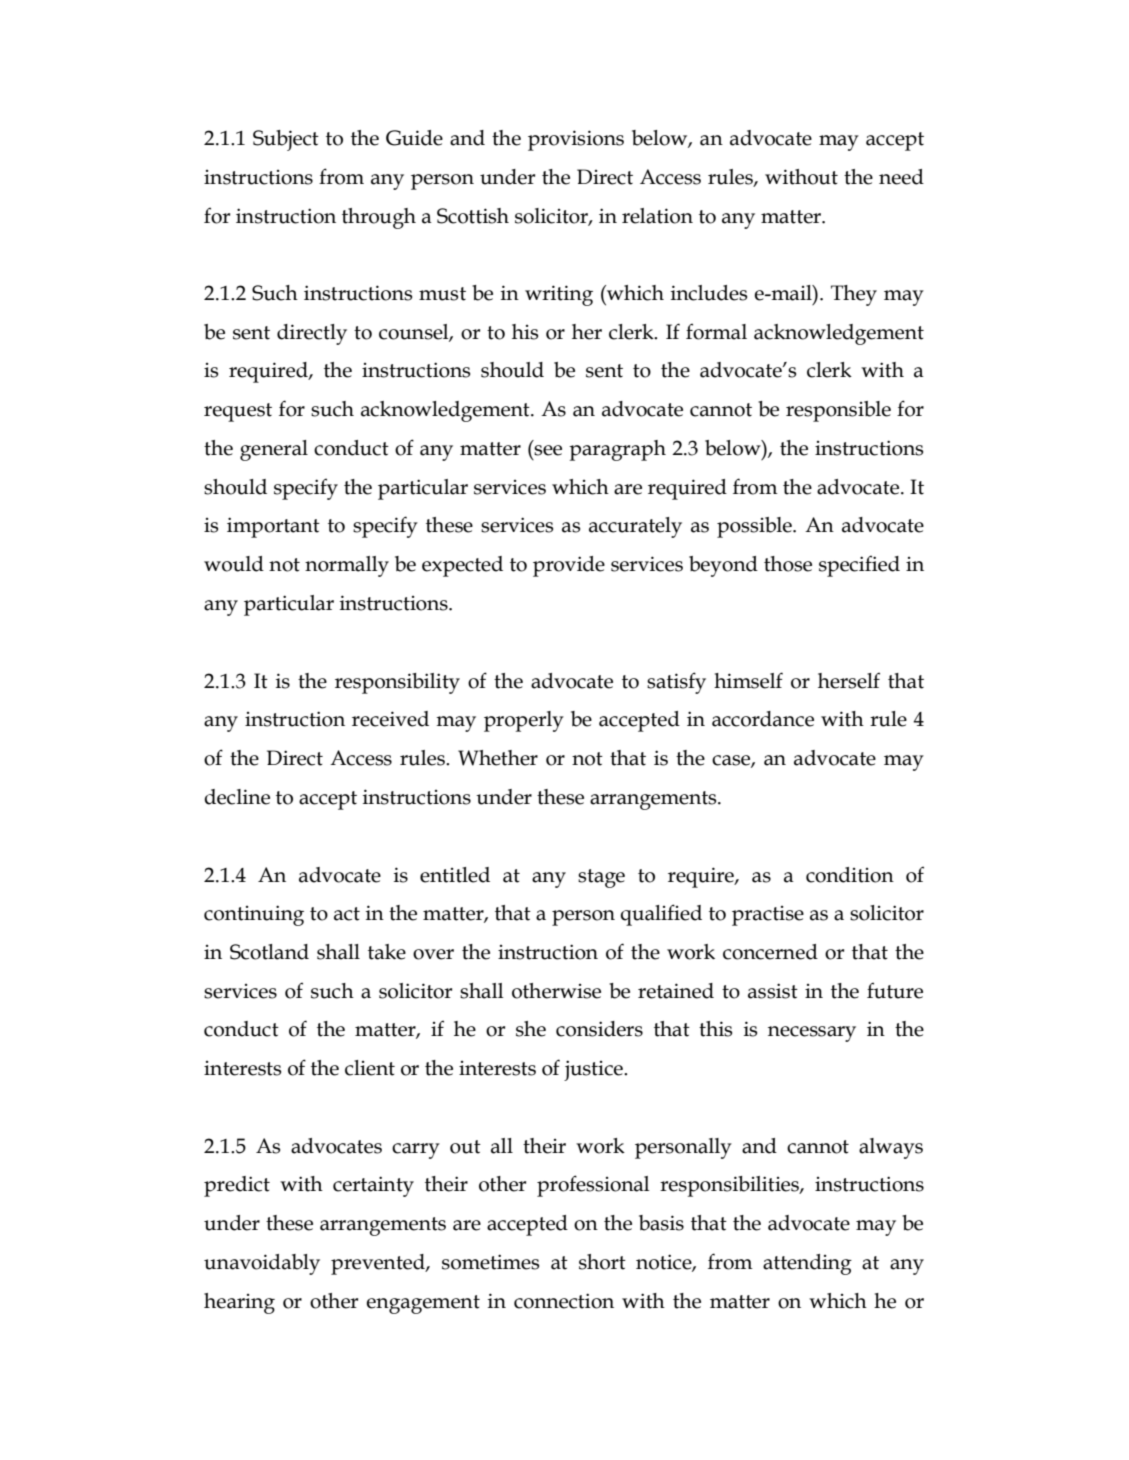 This screenshot has height=1460, width=1129. I want to click on provisions, so click(576, 140).
